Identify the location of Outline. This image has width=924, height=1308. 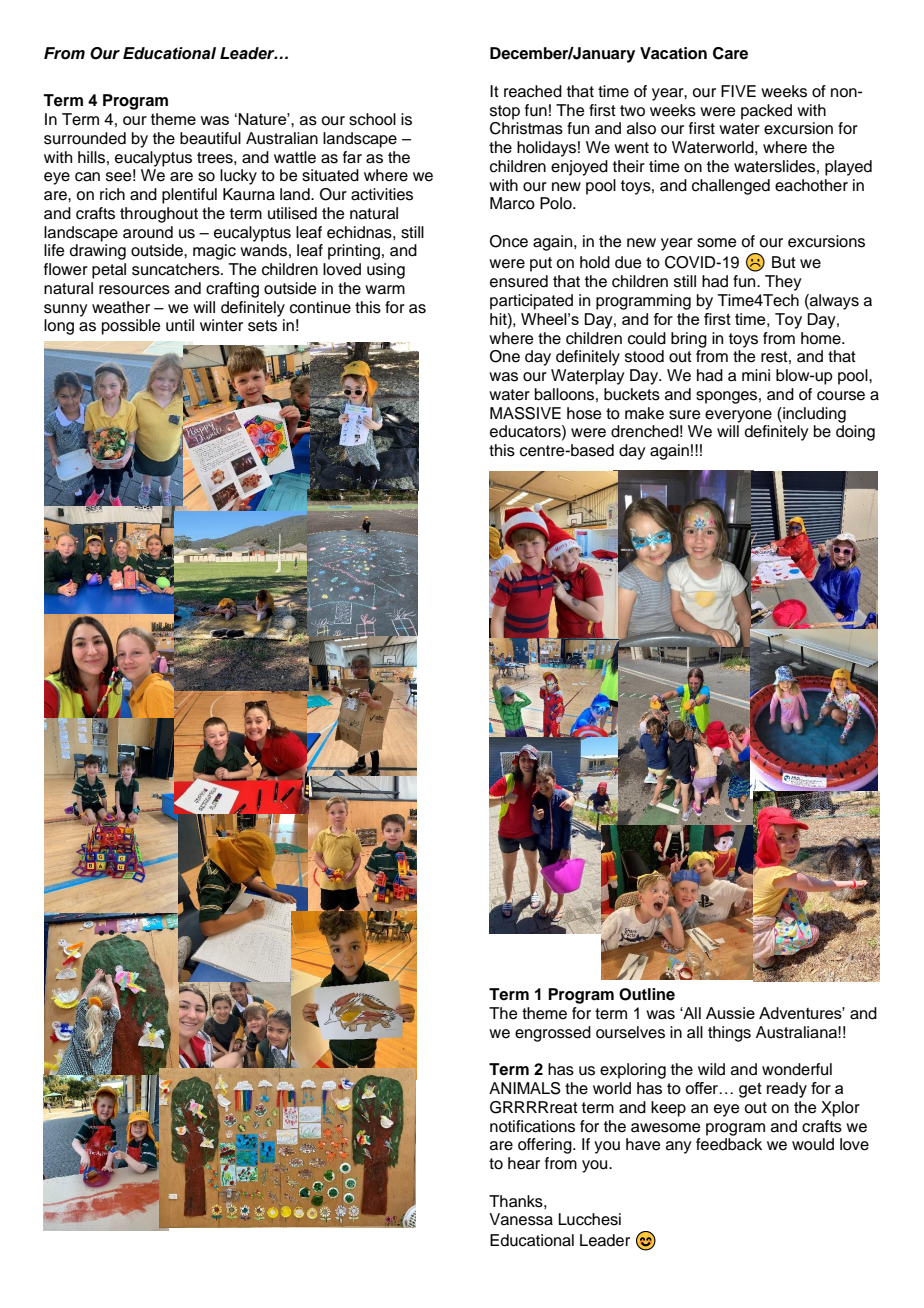
(647, 994).
